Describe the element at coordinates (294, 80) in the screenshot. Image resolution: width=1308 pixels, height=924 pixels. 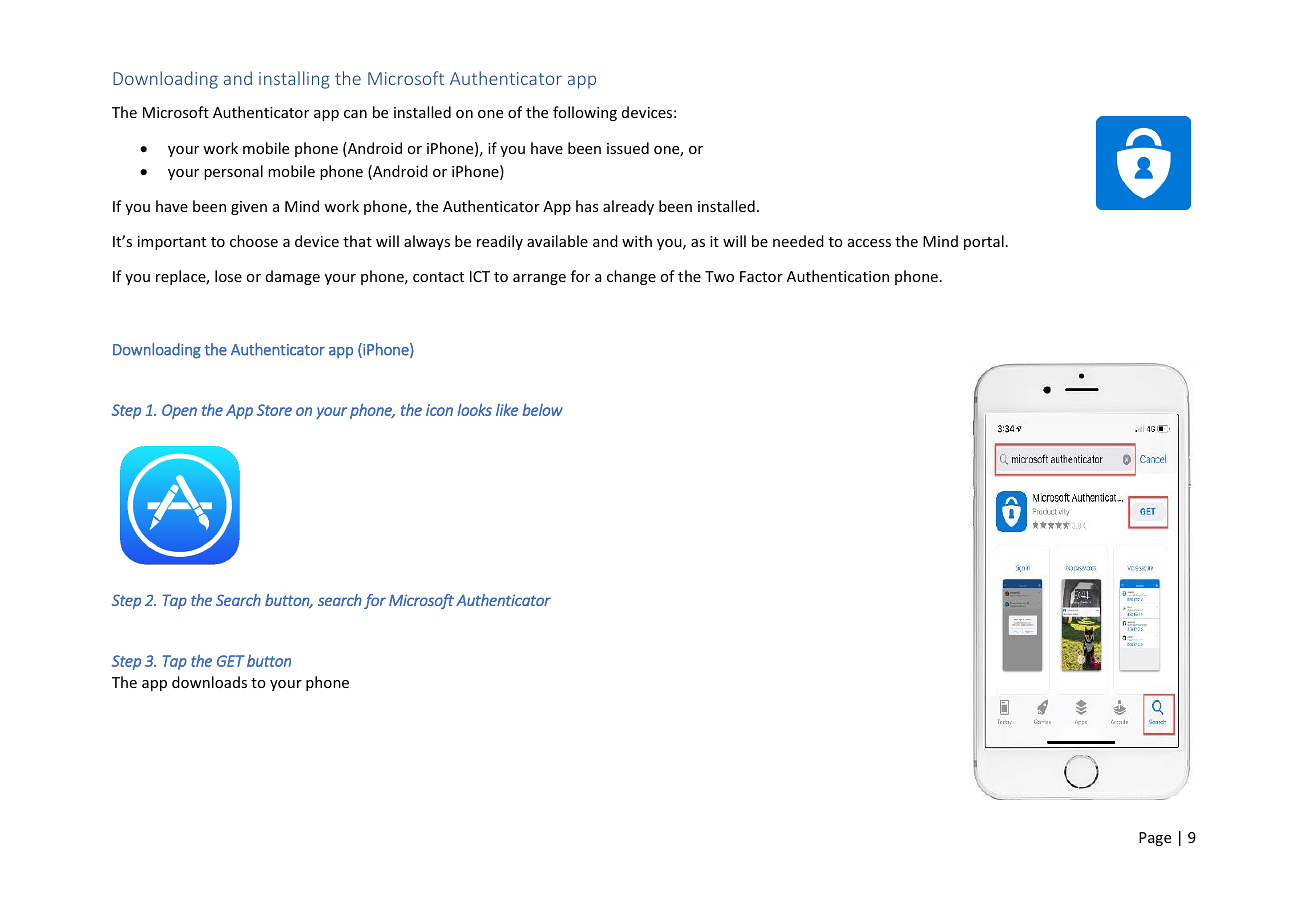
I see `installing` at that location.
